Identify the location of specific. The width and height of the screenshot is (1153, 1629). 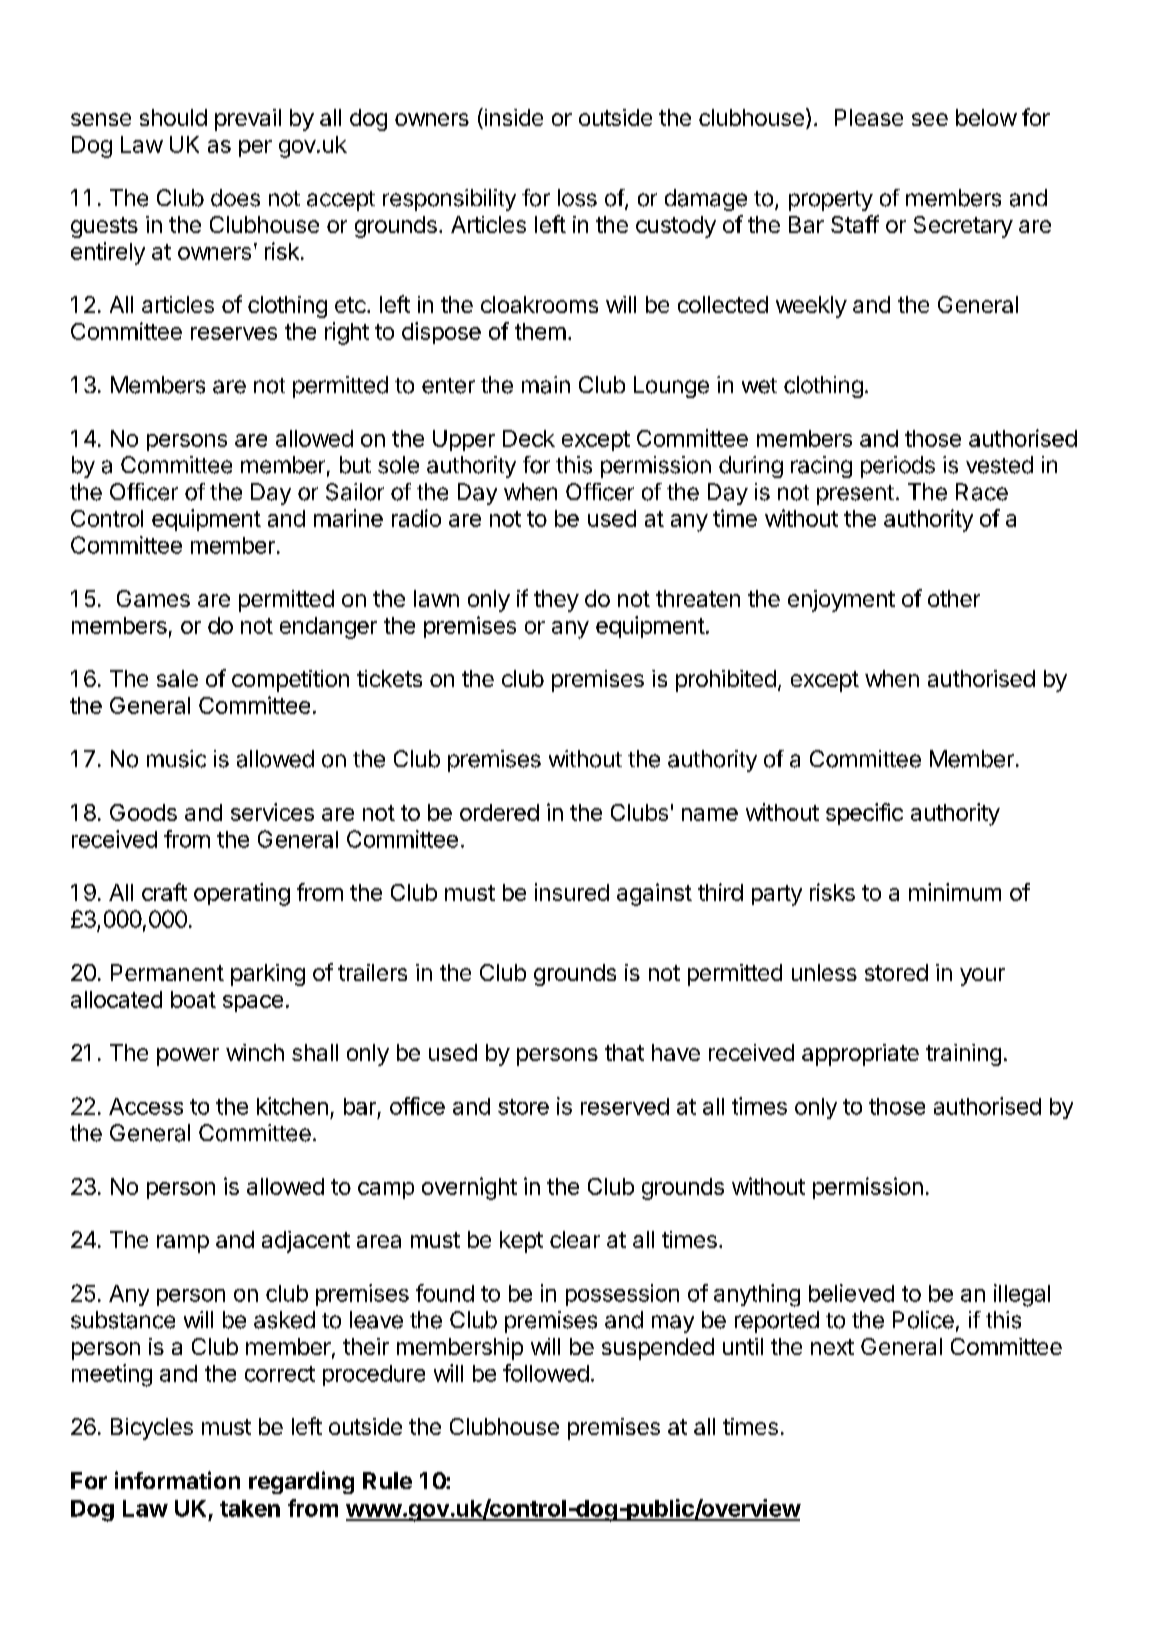
(864, 814).
